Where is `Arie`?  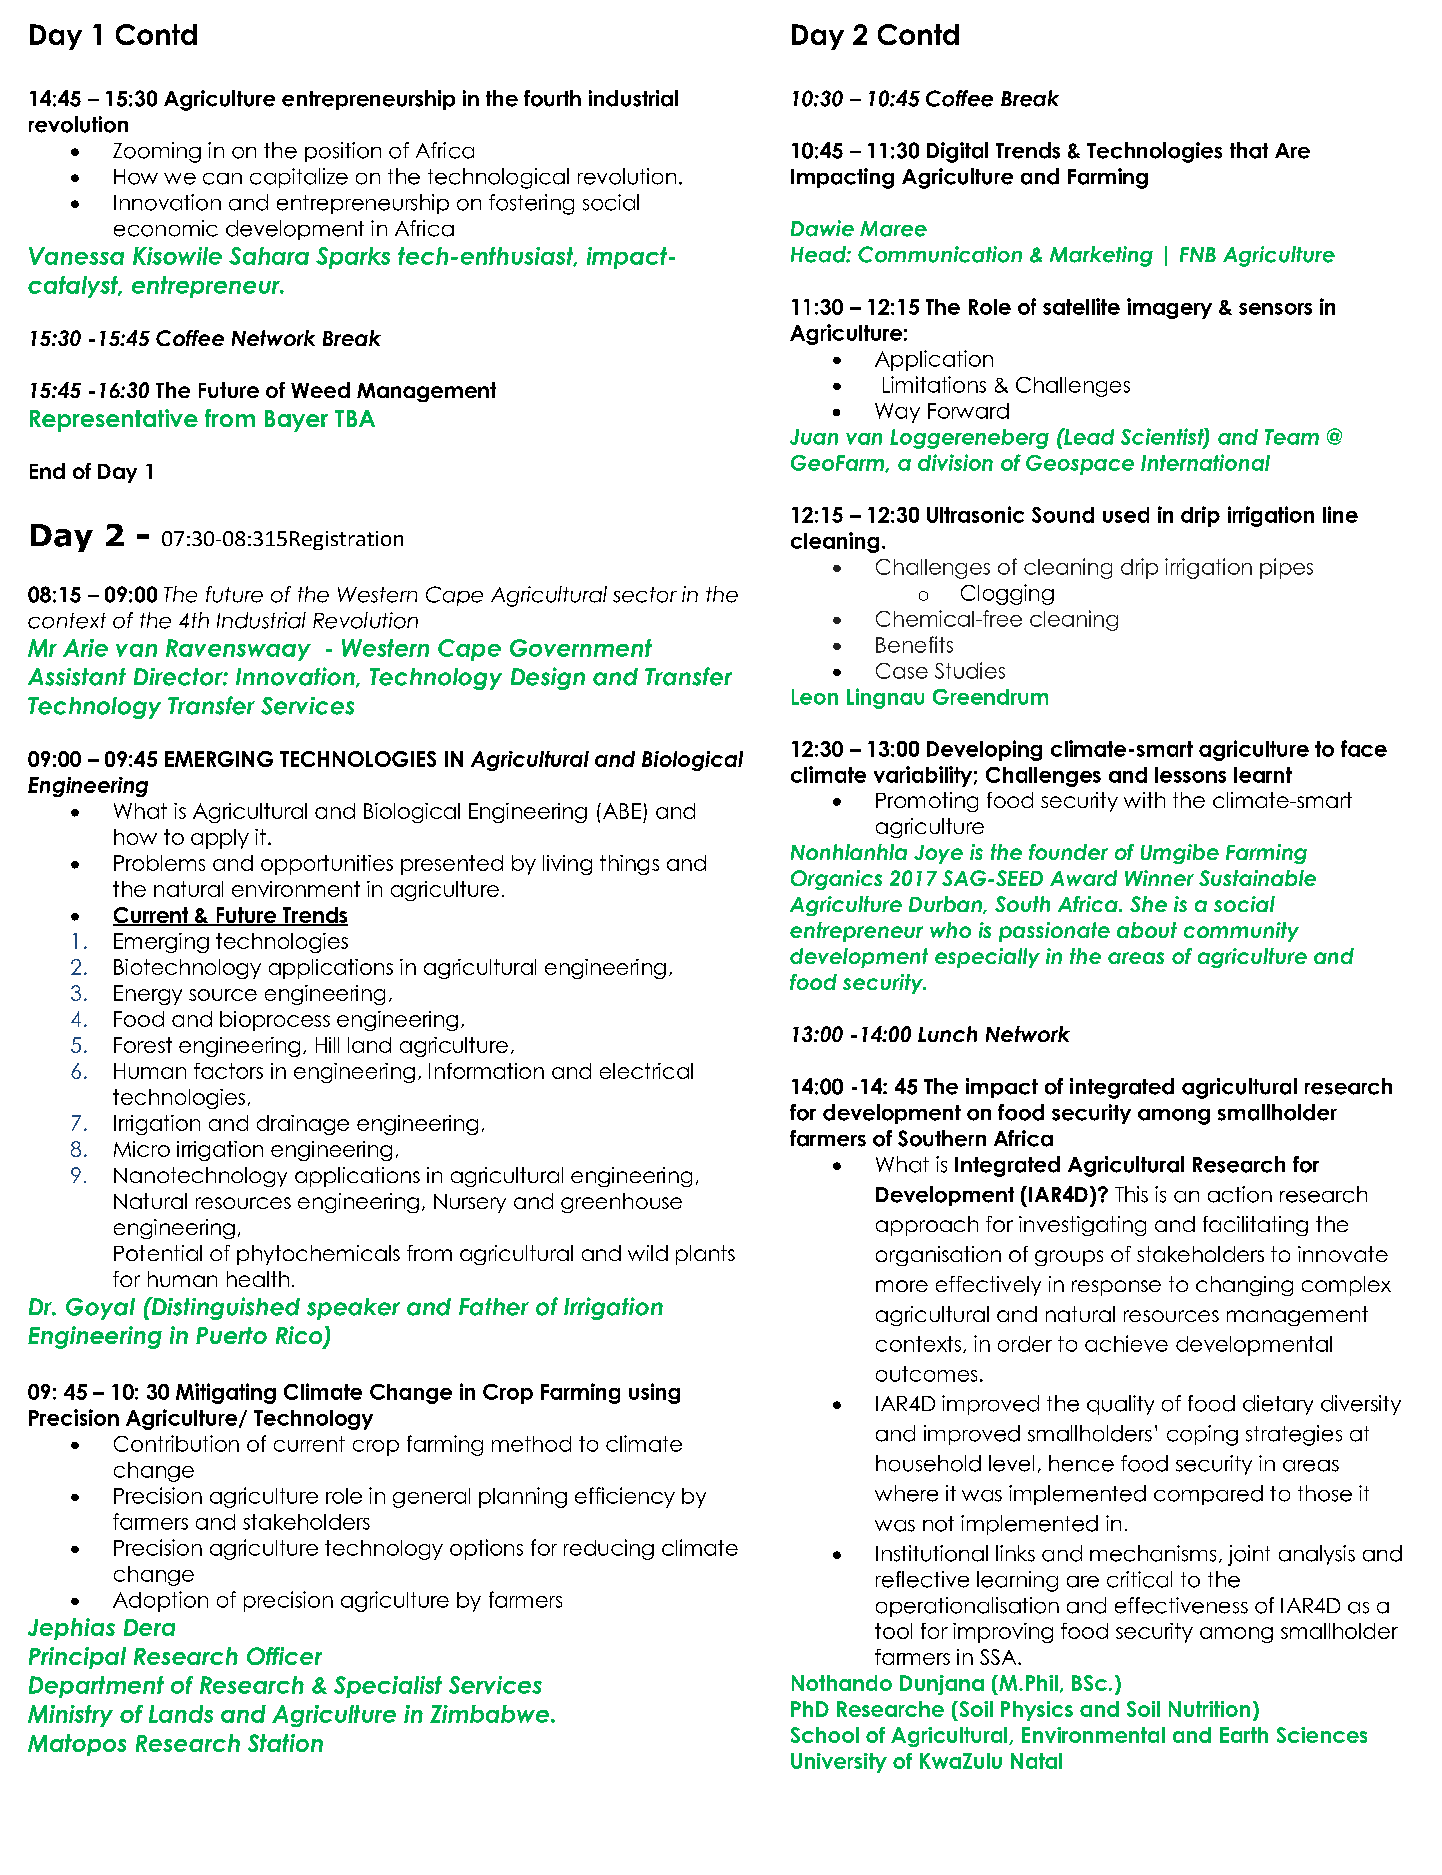
Arie is located at coordinates (85, 648).
